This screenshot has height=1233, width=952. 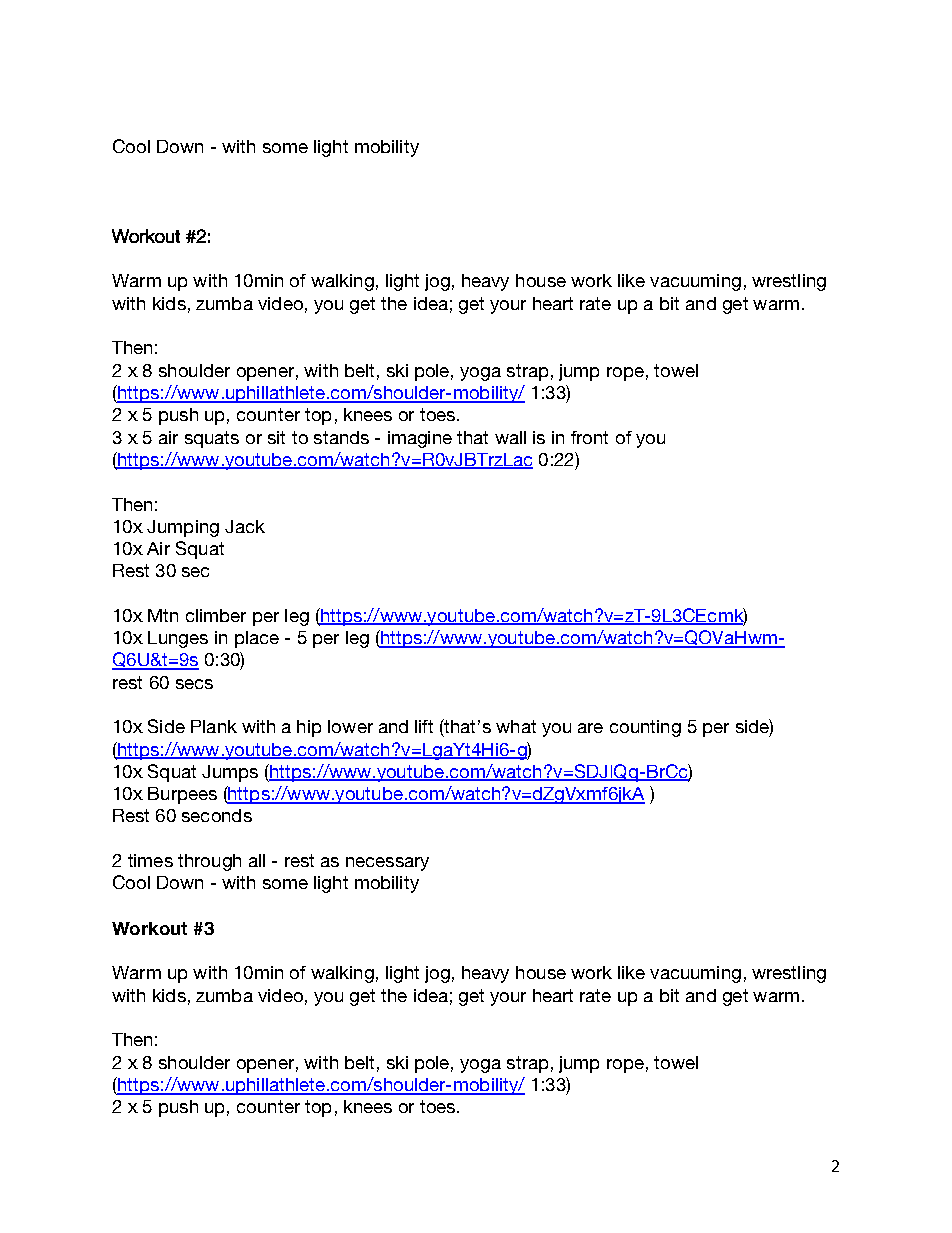 What do you see at coordinates (257, 639) in the screenshot?
I see `place` at bounding box center [257, 639].
